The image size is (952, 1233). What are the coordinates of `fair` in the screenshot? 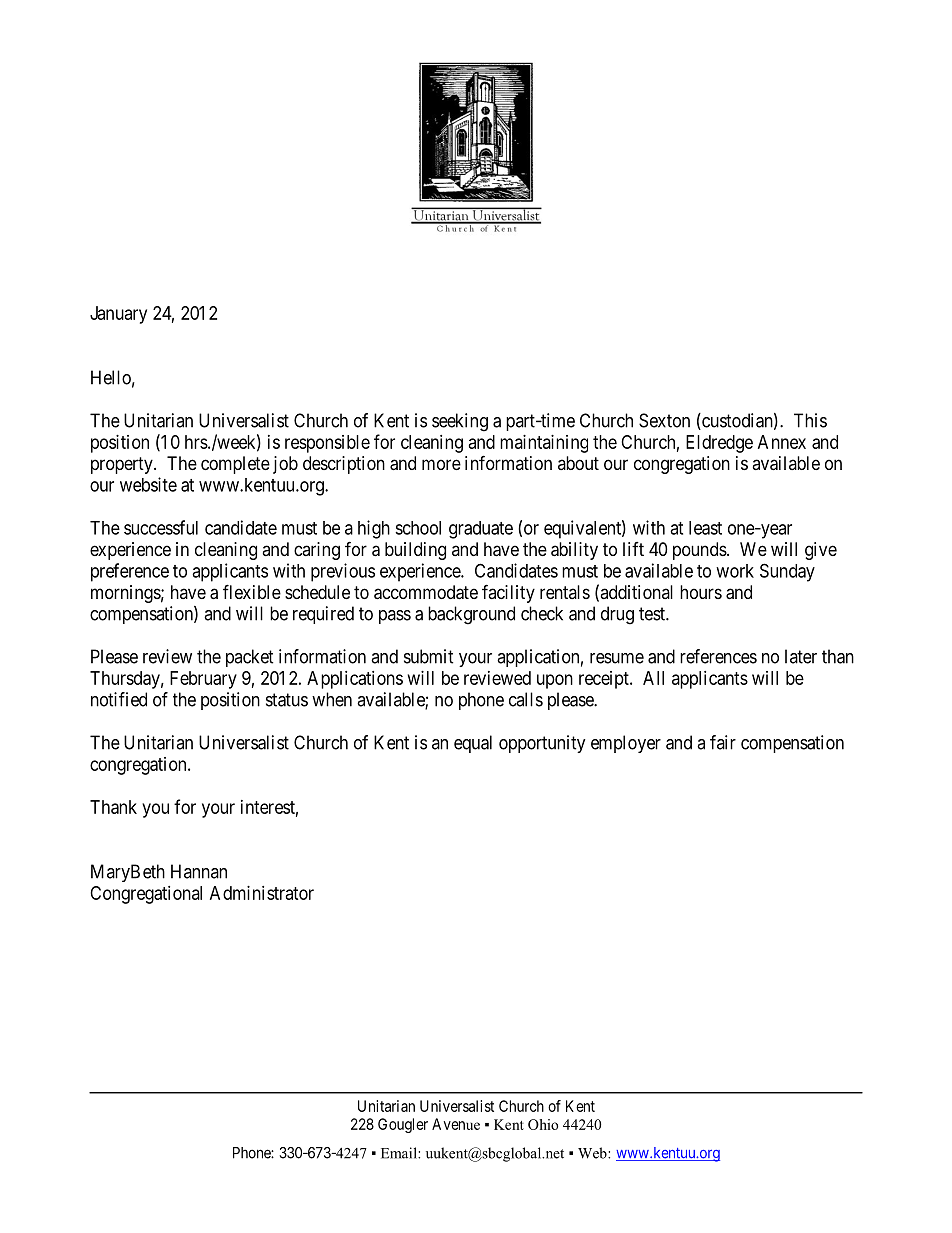 It's located at (723, 742).
